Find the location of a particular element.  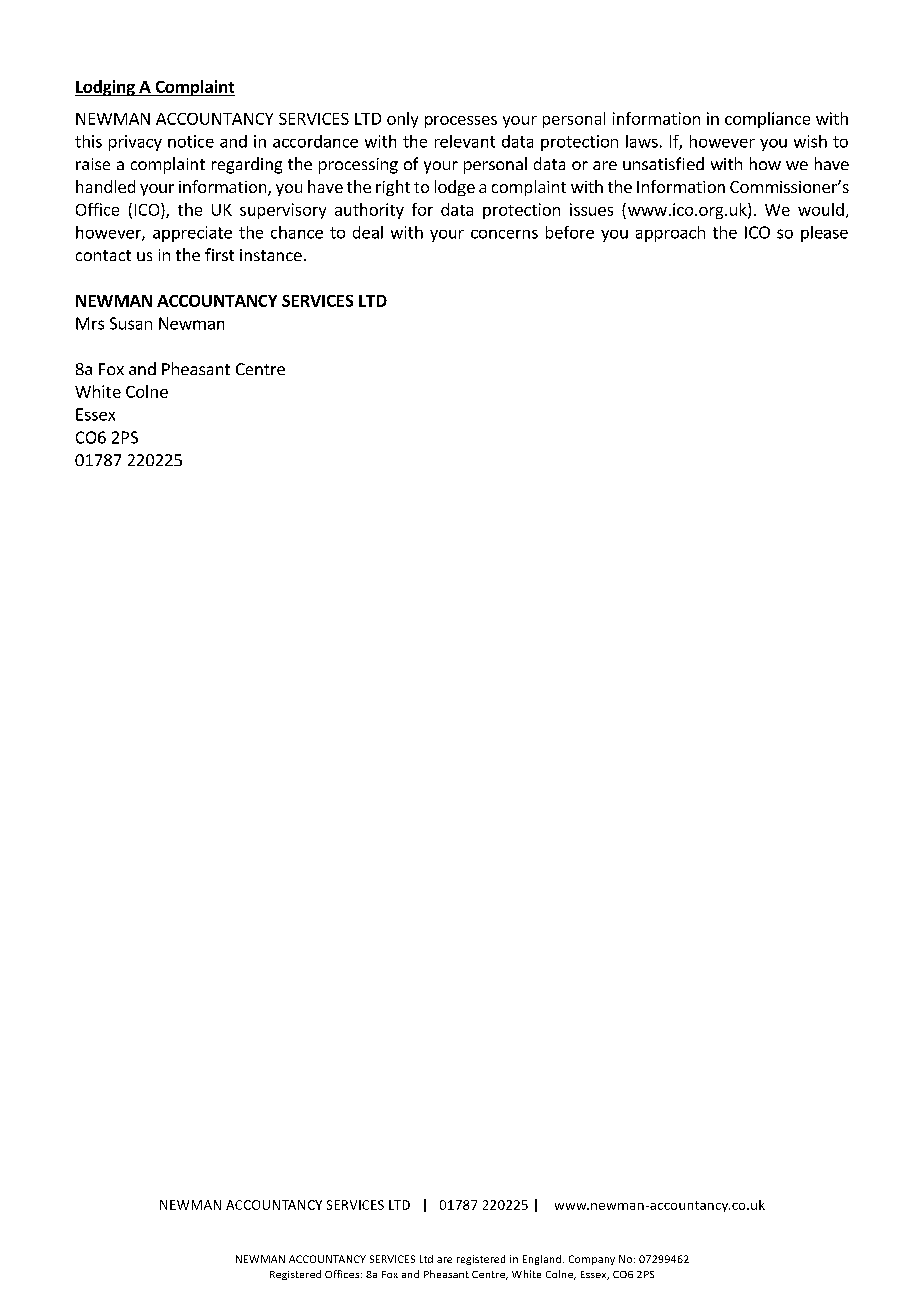

approach is located at coordinates (670, 234).
